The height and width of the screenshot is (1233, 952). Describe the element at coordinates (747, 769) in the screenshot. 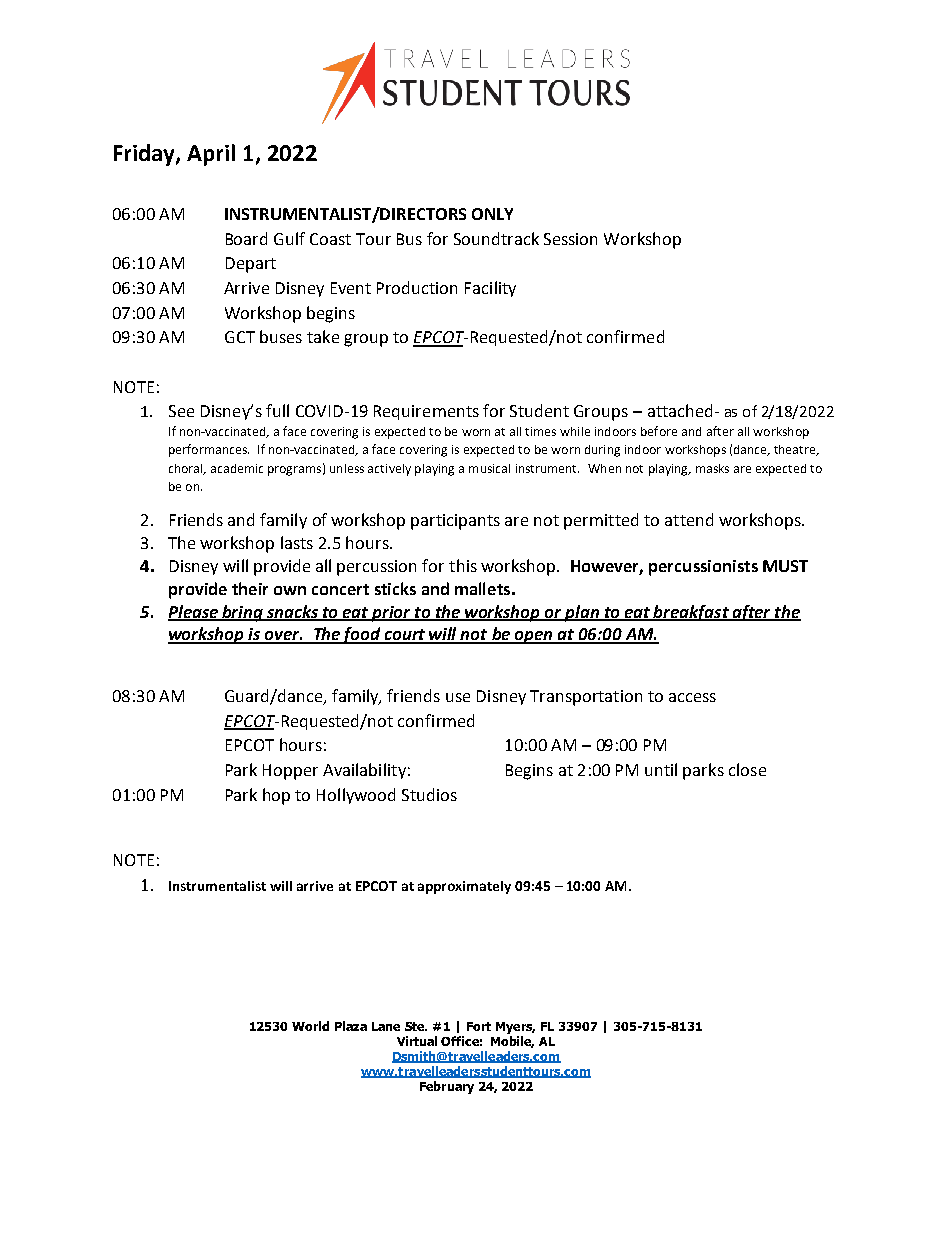

I see `close` at that location.
